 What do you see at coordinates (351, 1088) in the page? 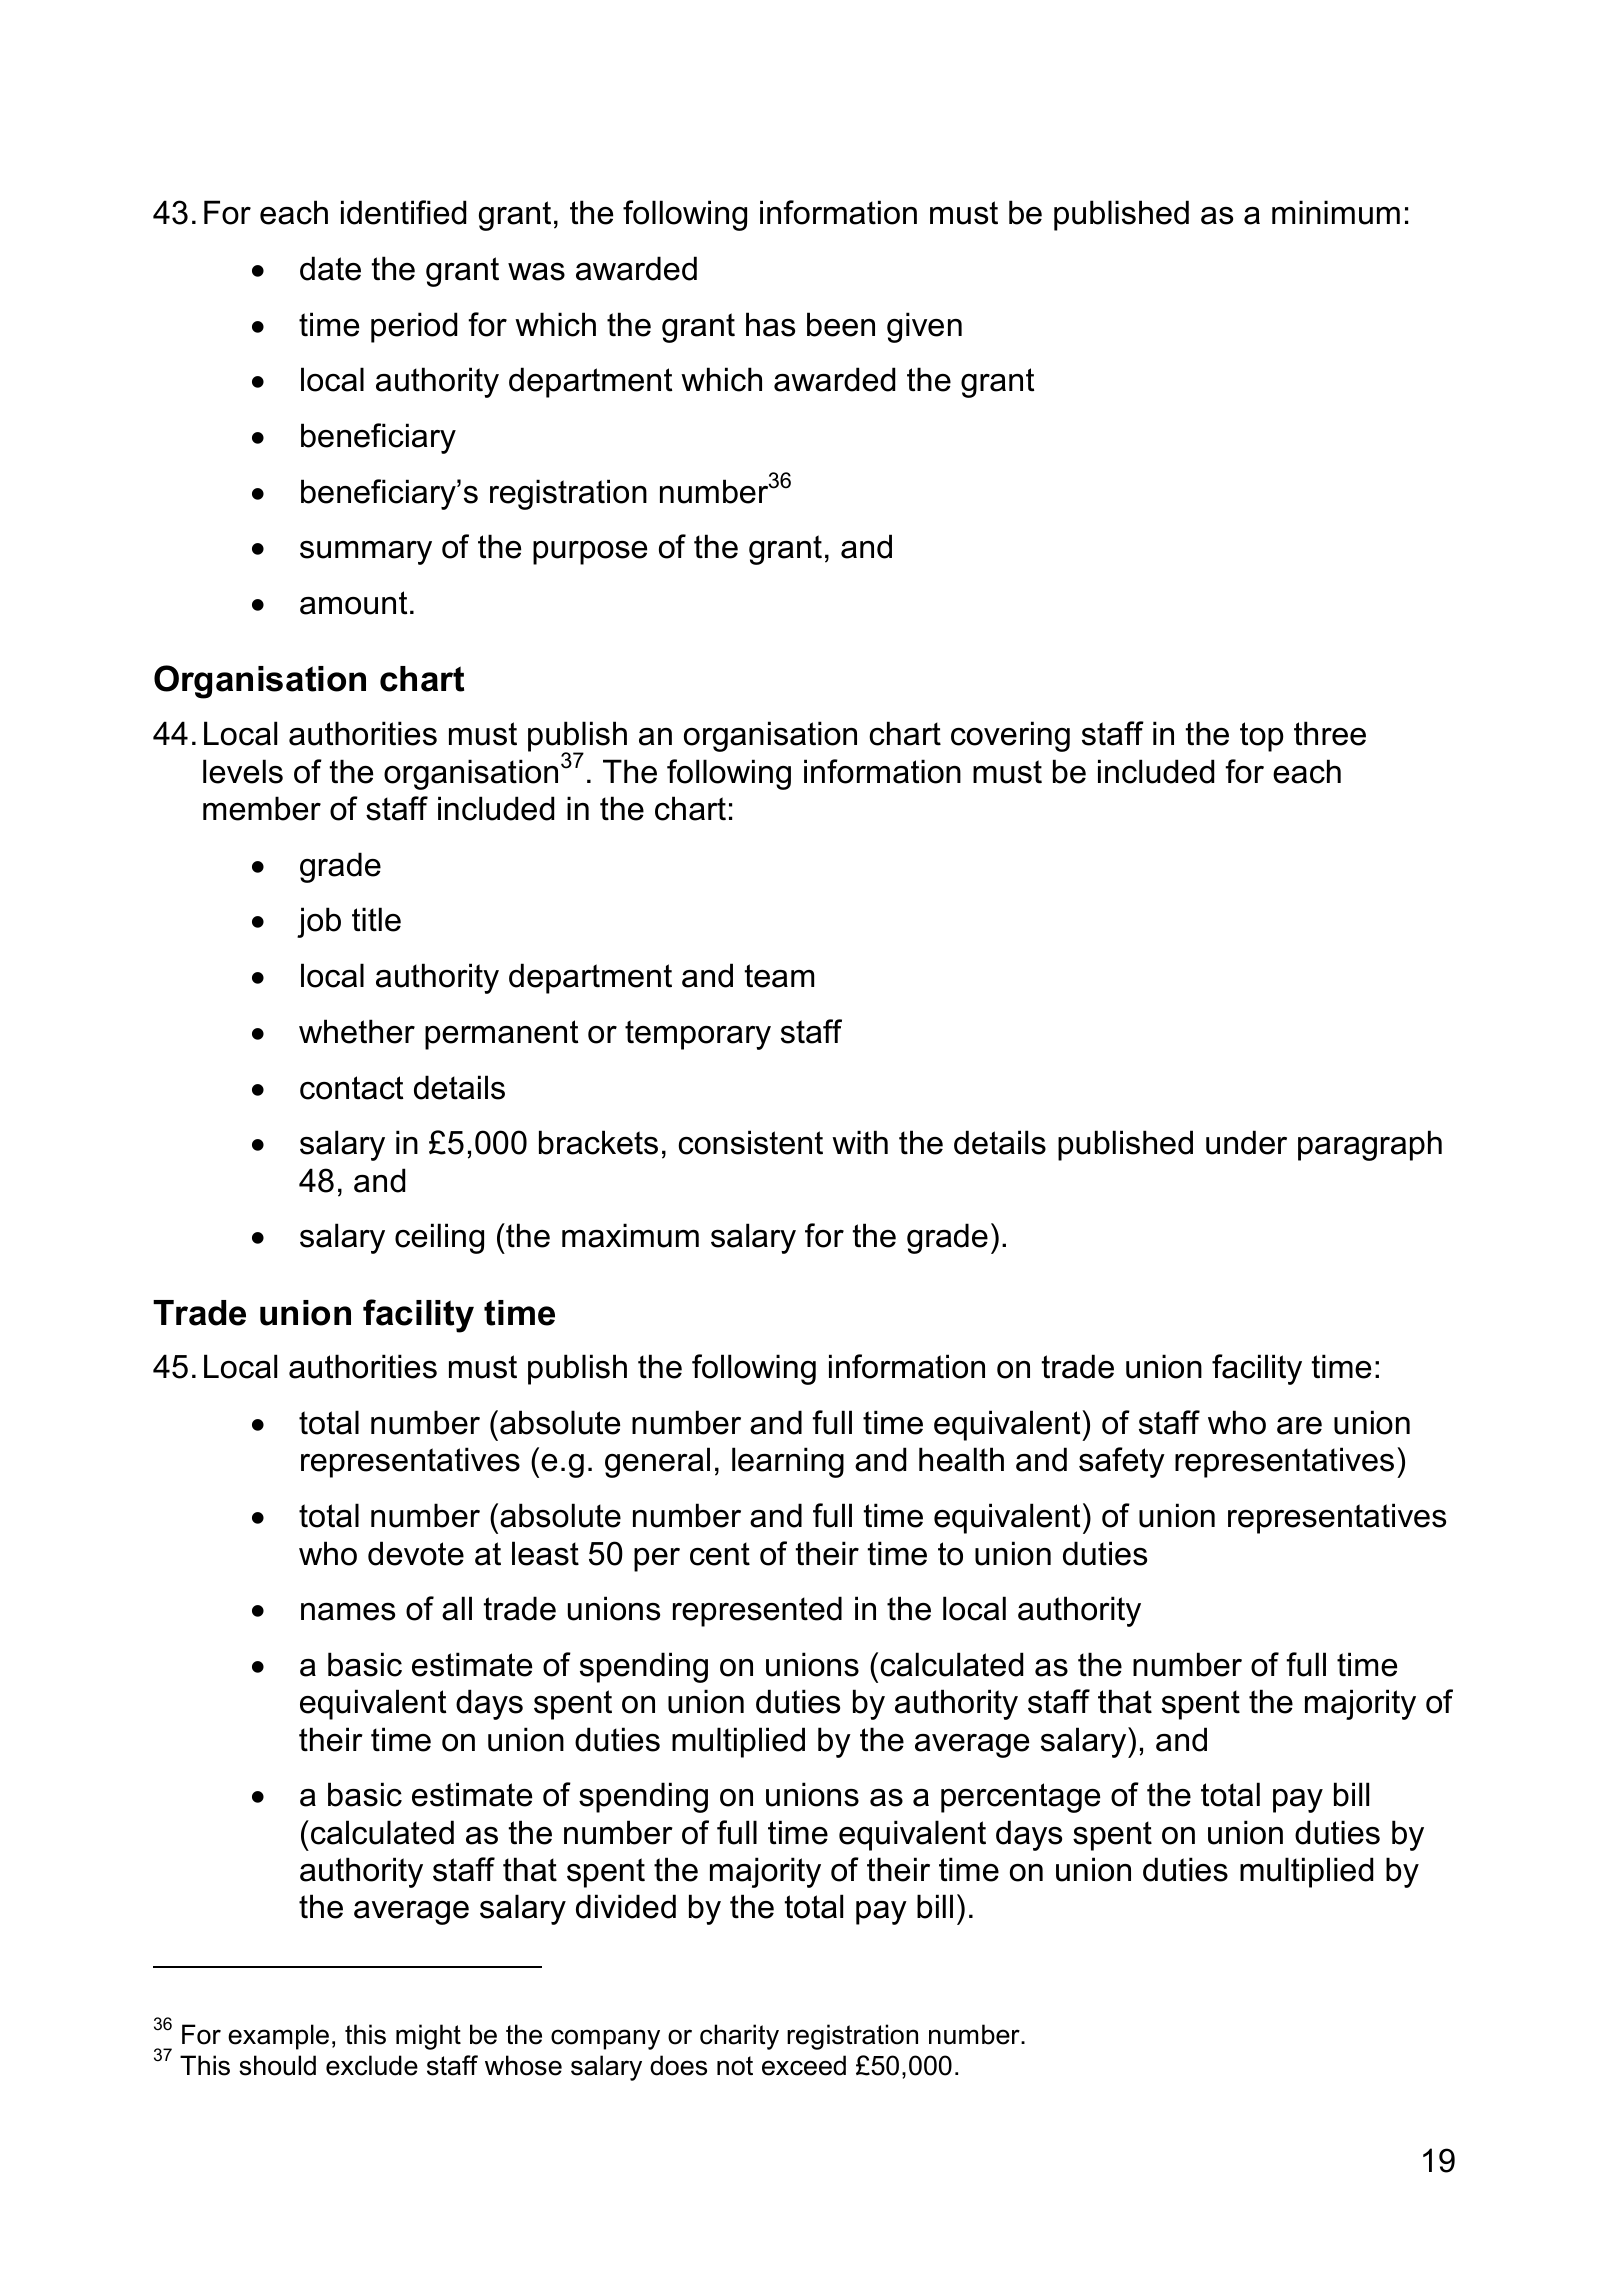
I see `contact` at bounding box center [351, 1088].
